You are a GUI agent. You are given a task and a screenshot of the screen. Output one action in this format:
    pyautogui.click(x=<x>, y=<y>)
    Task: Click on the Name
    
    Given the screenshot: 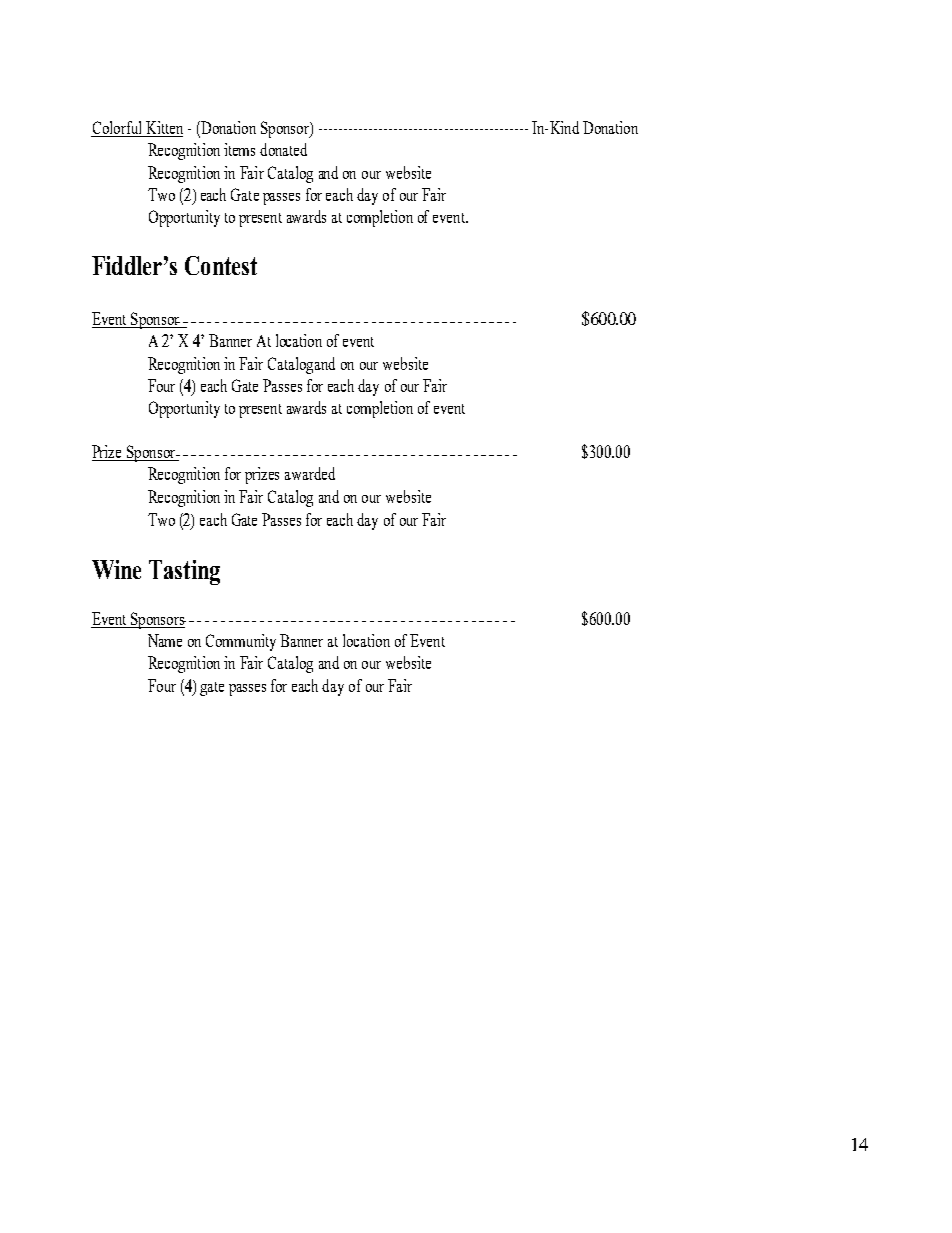 What is the action you would take?
    pyautogui.click(x=165, y=640)
